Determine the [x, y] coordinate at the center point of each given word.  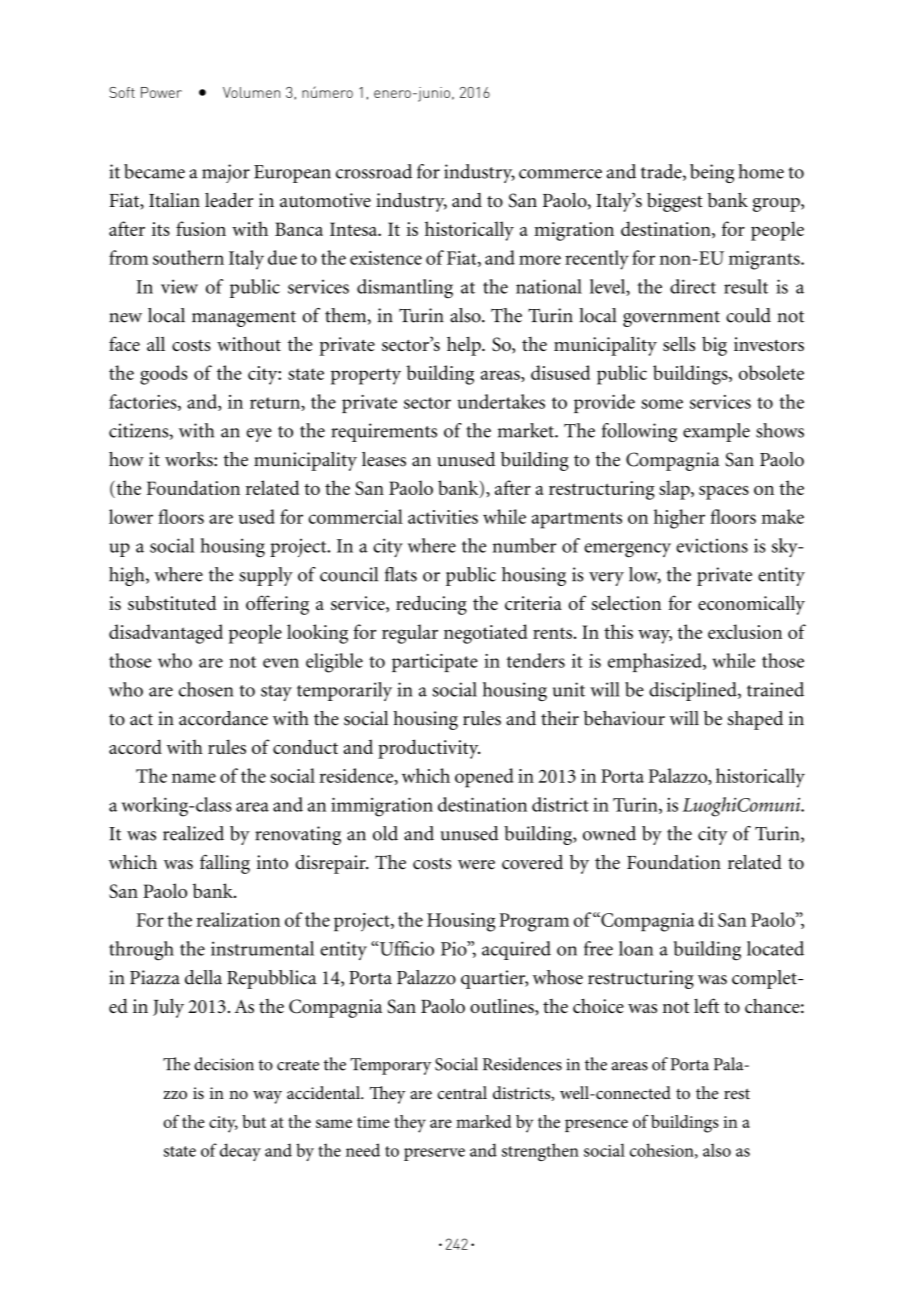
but [254, 1121]
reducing [431, 605]
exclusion [745, 631]
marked [483, 1121]
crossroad [374, 171]
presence [596, 1125]
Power [161, 92]
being [712, 173]
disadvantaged [166, 634]
